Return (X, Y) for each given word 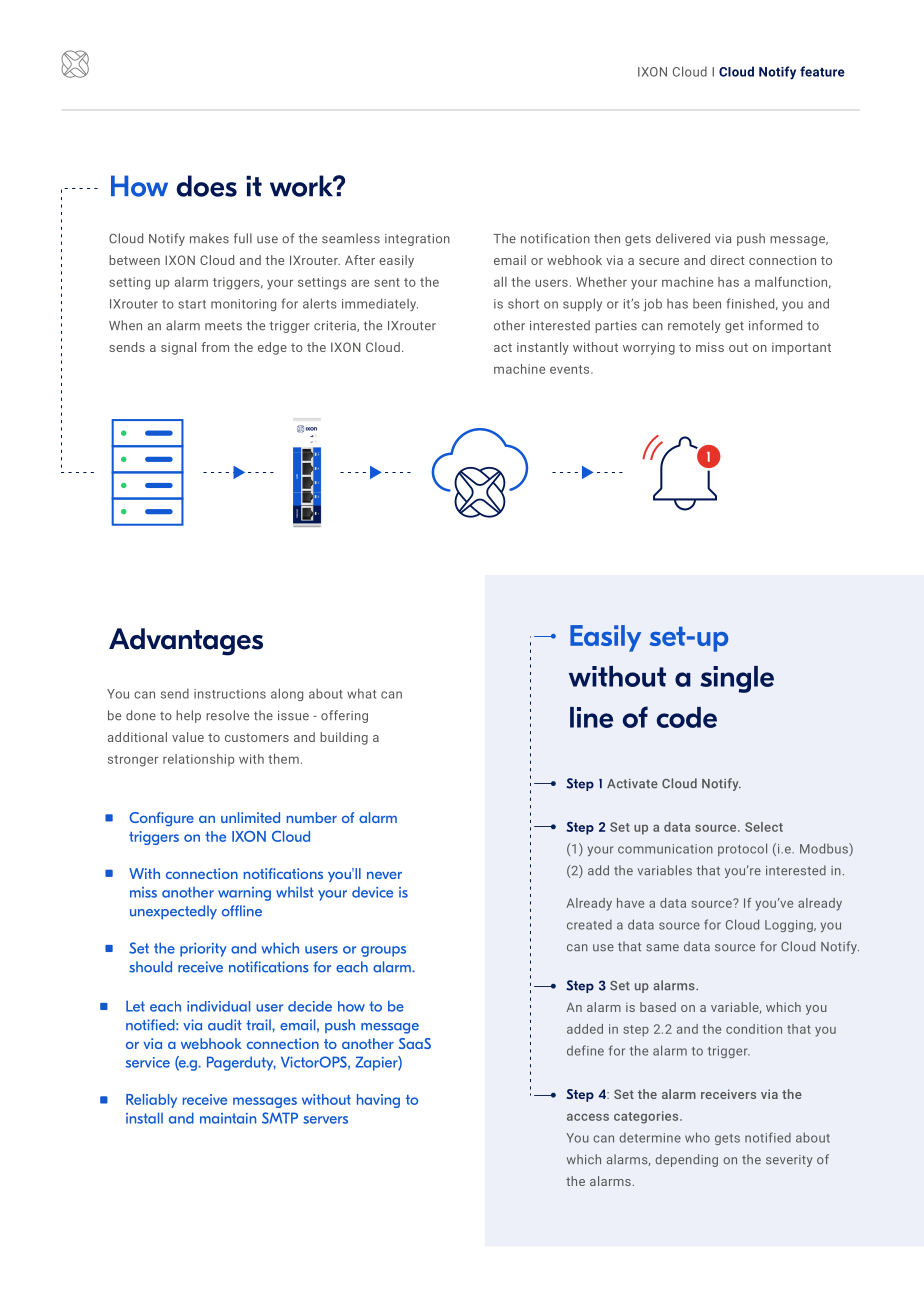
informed (775, 325)
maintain (228, 1118)
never (384, 875)
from (215, 347)
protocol (742, 849)
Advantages (186, 642)
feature (822, 71)
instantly (543, 348)
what (361, 693)
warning (244, 894)
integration (417, 240)
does (207, 186)
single (737, 679)
